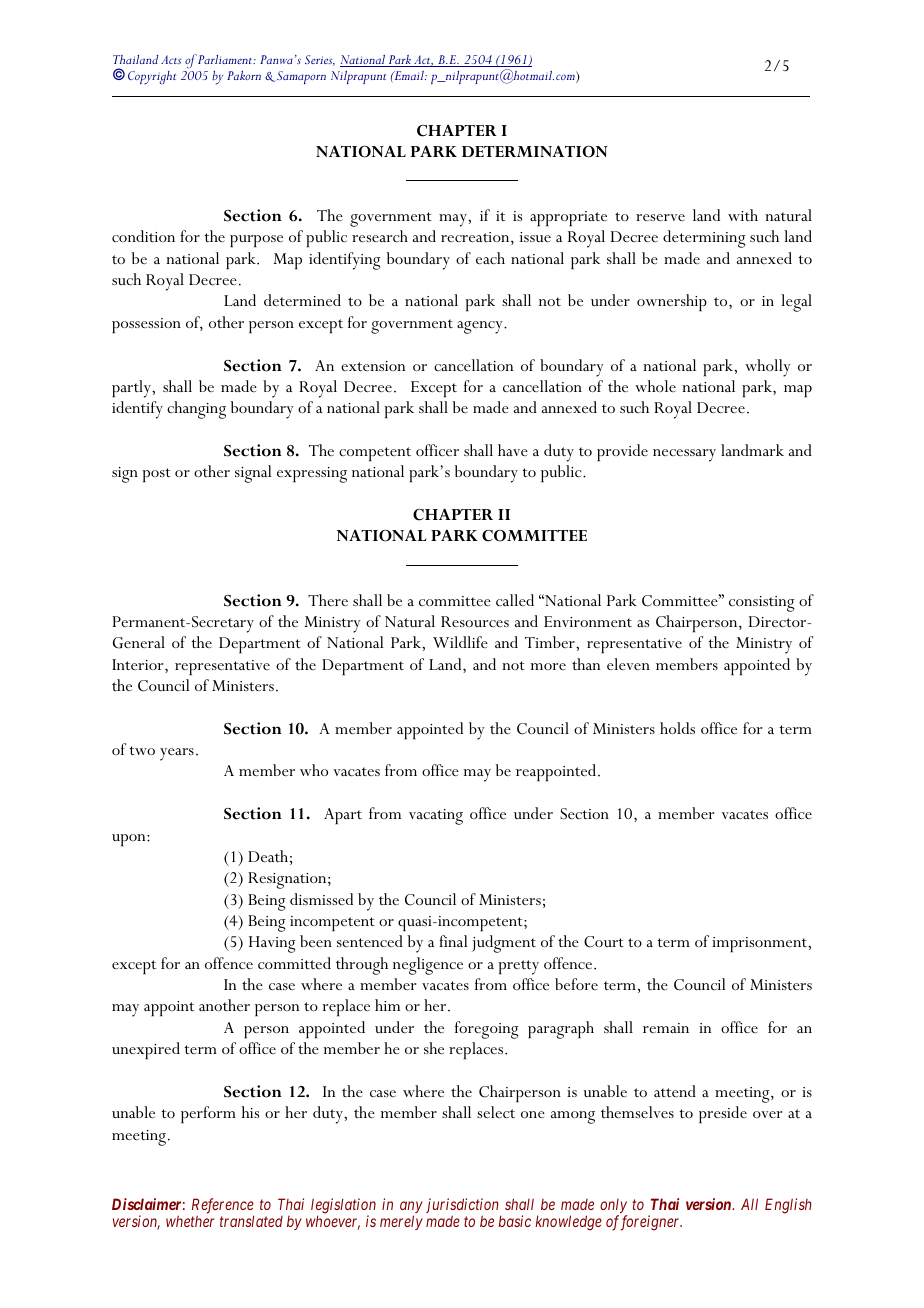 The width and height of the image is (924, 1308). Describe the element at coordinates (788, 1206) in the image. I see `English` at that location.
